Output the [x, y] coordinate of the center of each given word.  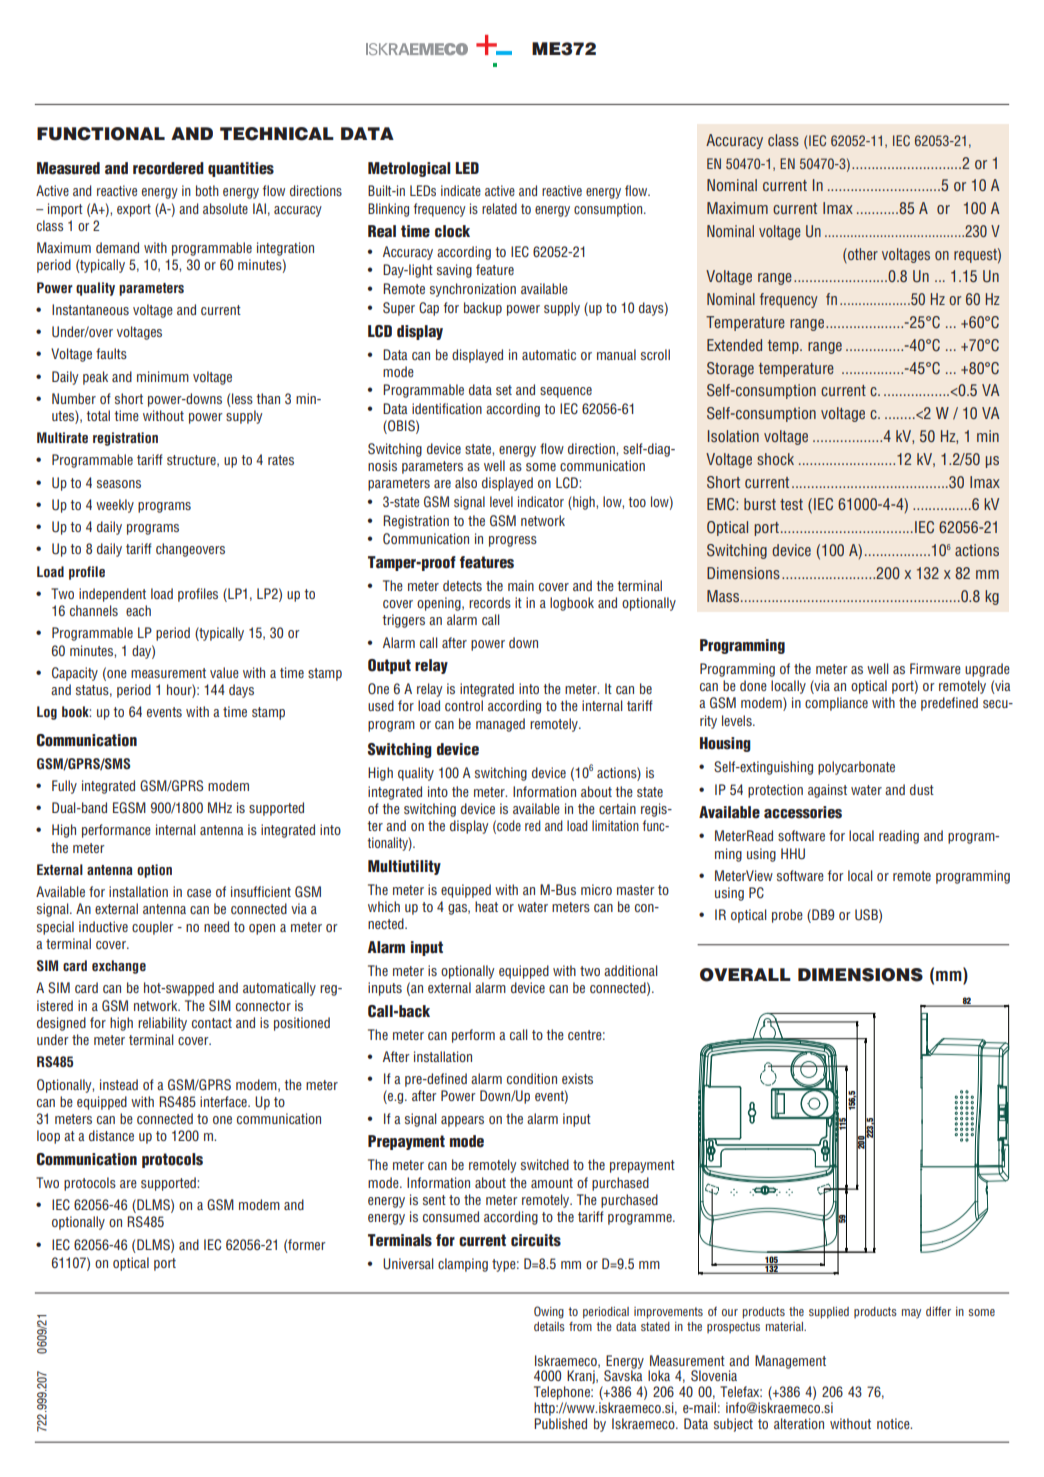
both [207, 190]
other [862, 254]
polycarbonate [856, 768]
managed [500, 725]
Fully [64, 787]
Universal [408, 1263]
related [499, 208]
